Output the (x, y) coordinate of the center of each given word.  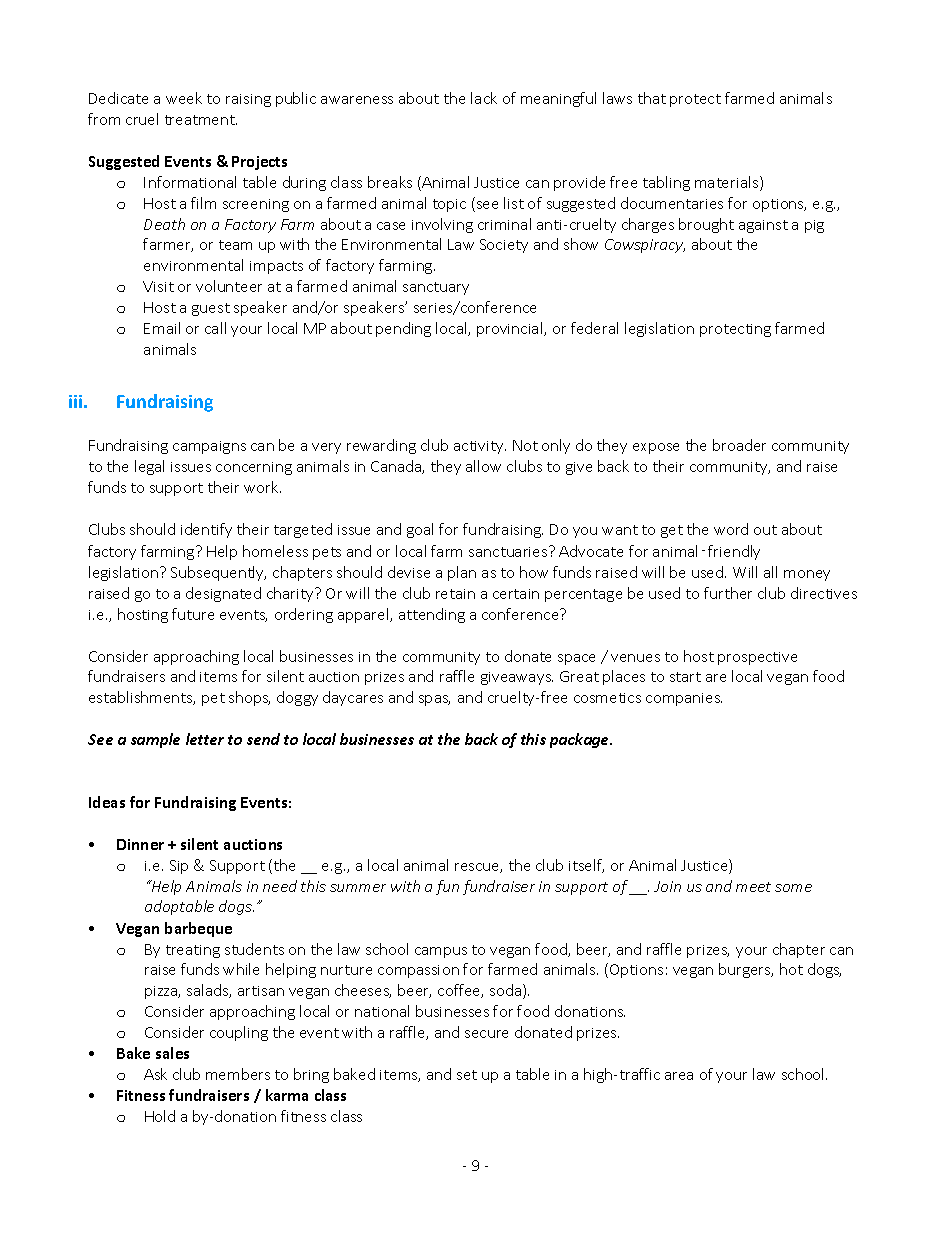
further (728, 593)
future (193, 614)
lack (484, 98)
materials (728, 183)
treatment (201, 120)
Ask (155, 1074)
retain (455, 594)
